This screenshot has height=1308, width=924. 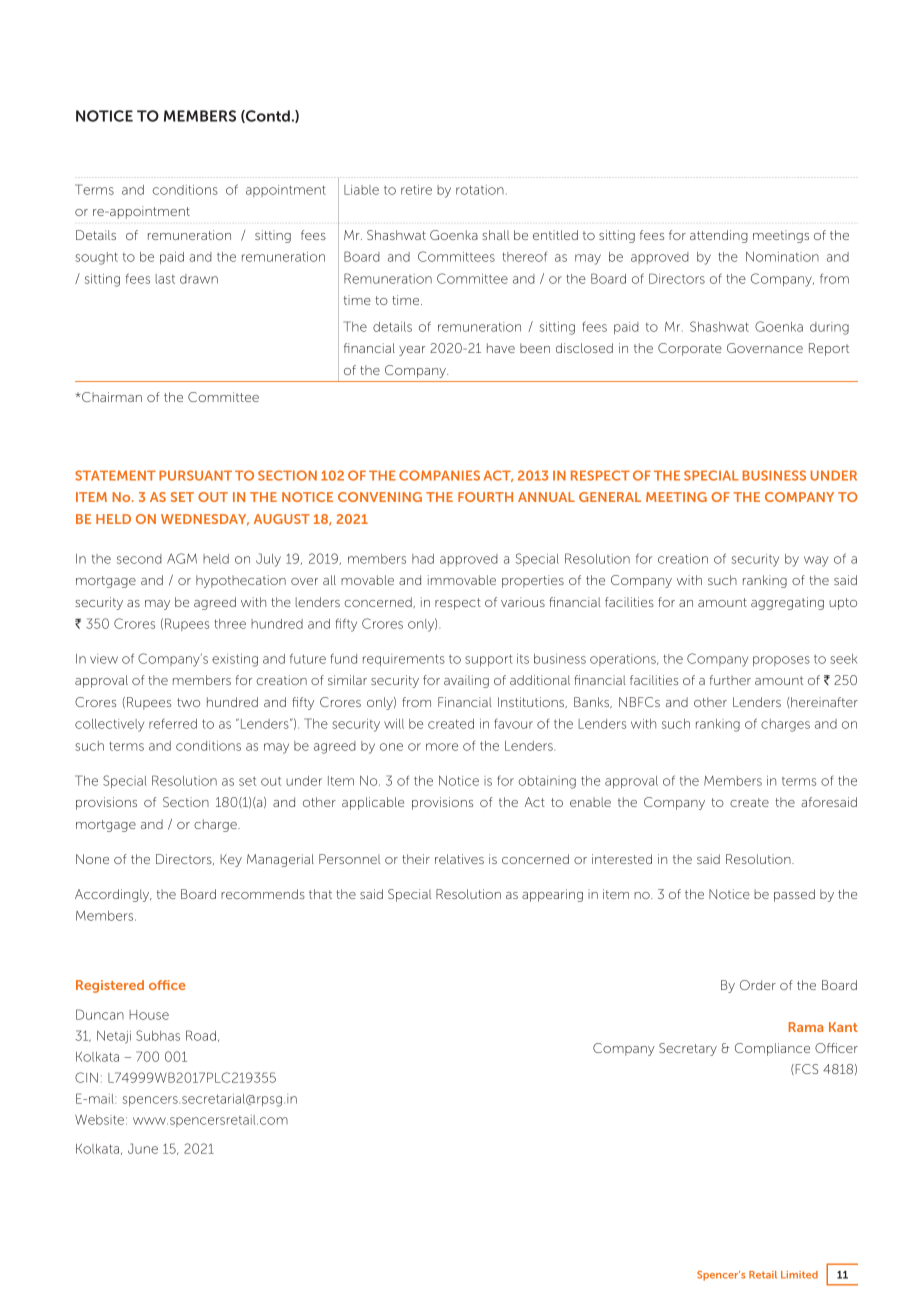 What do you see at coordinates (690, 349) in the screenshot?
I see `Corporate` at bounding box center [690, 349].
